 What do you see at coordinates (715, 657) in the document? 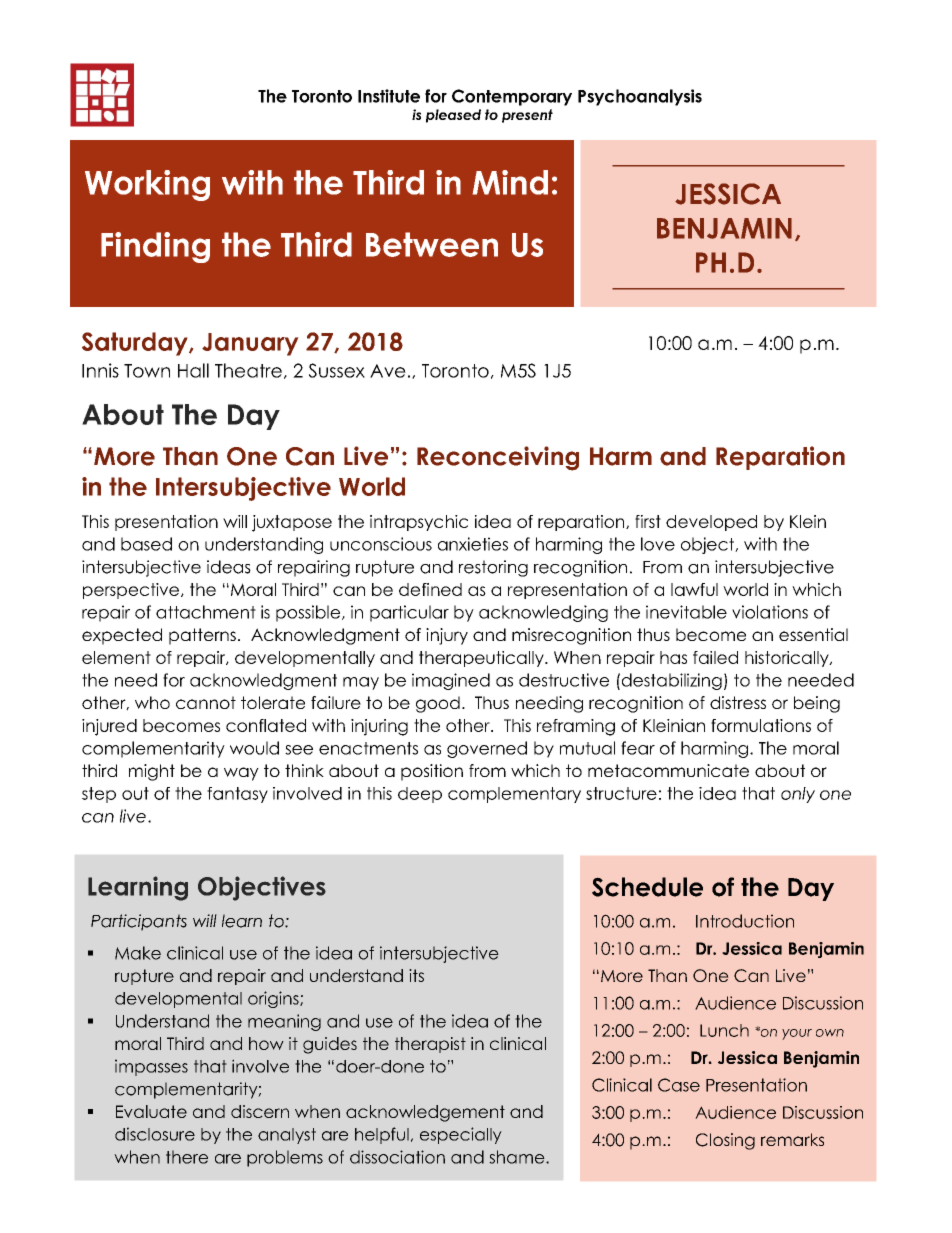
I see `failed` at bounding box center [715, 657].
